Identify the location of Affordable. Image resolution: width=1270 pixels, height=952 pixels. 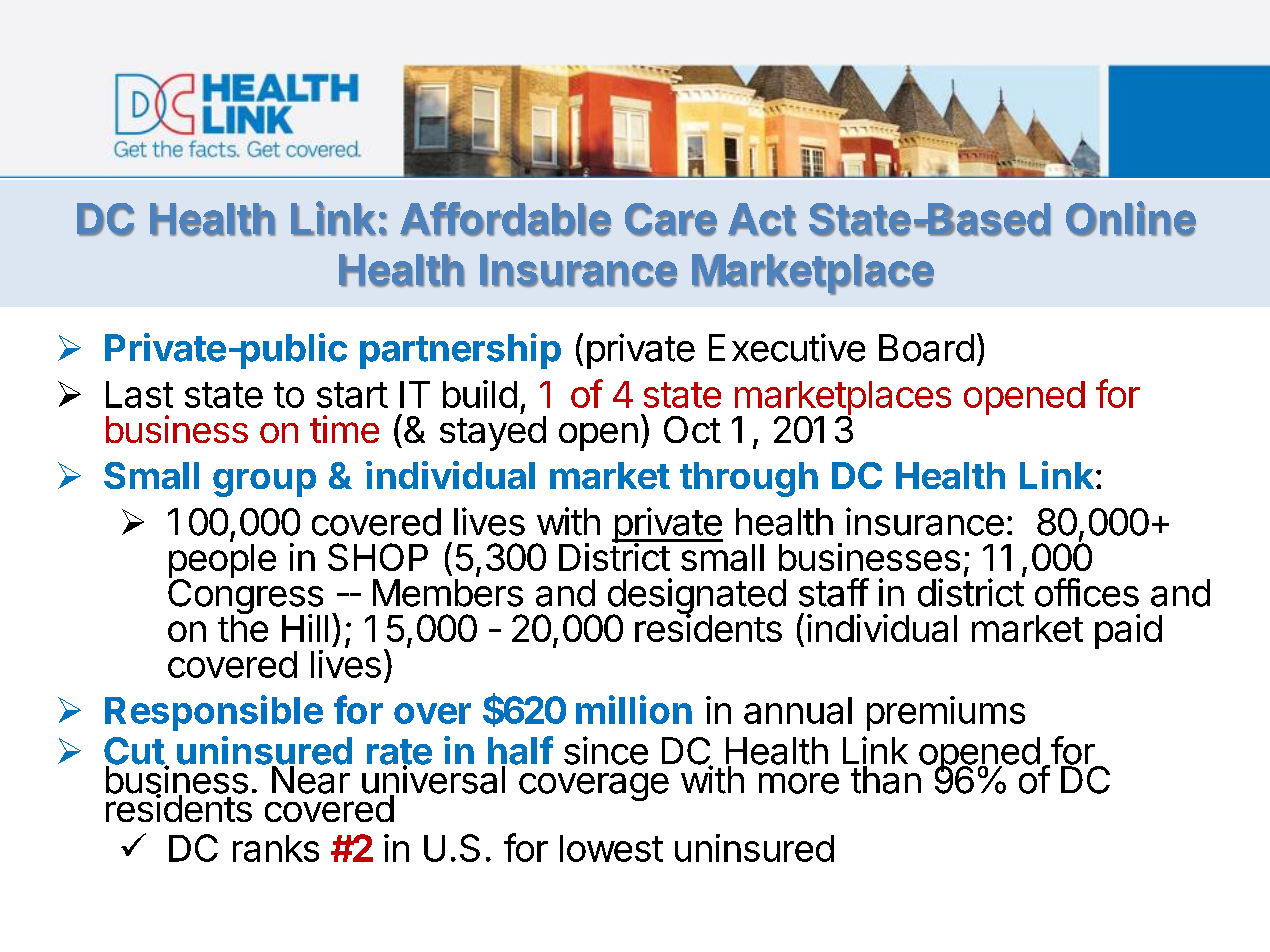
(505, 219).
